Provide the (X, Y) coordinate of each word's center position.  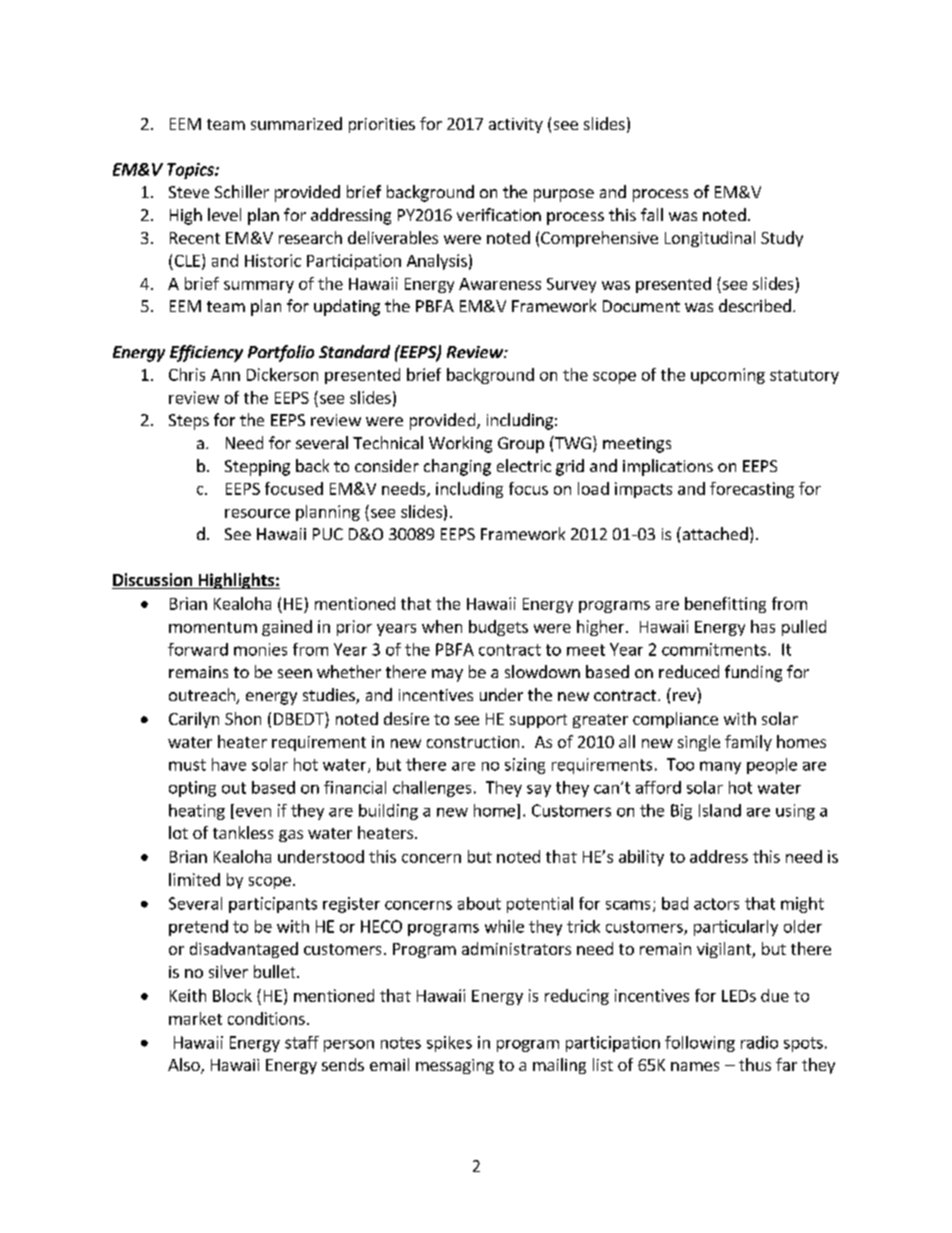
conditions (266, 1018)
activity (516, 125)
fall (652, 214)
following (700, 1044)
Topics (191, 171)
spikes (449, 1044)
